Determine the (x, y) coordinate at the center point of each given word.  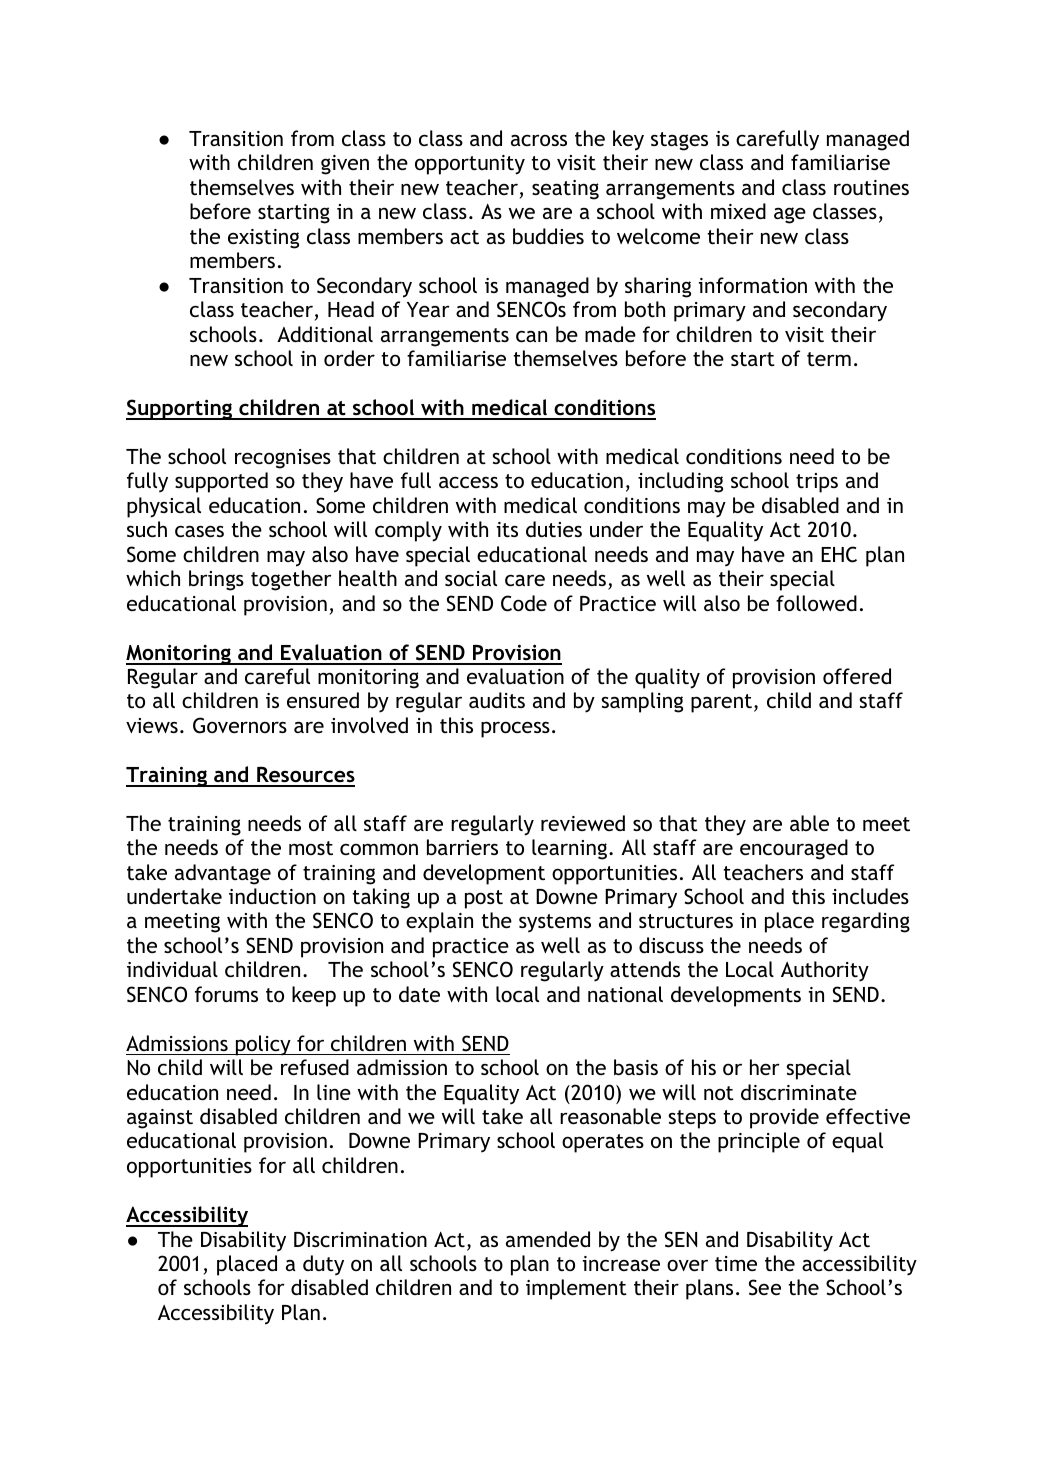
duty (323, 1265)
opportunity (470, 165)
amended (548, 1239)
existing (263, 239)
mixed (738, 211)
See (765, 1287)
